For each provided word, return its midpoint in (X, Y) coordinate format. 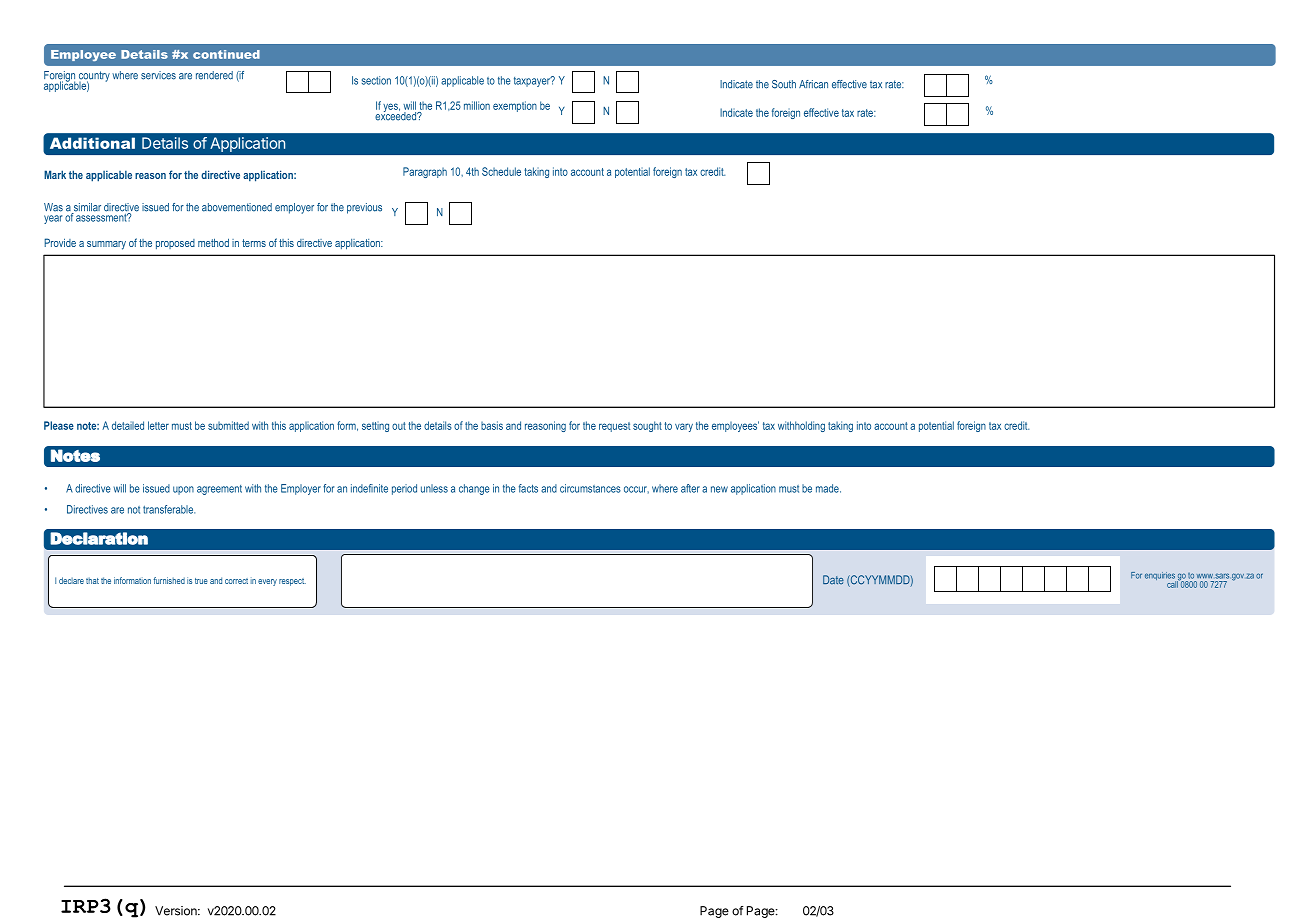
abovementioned (237, 207)
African (813, 84)
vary (684, 427)
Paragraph (425, 172)
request (614, 427)
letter (158, 425)
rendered (214, 75)
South (784, 84)
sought (647, 426)
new (719, 489)
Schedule (501, 171)
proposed (175, 244)
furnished (169, 580)
